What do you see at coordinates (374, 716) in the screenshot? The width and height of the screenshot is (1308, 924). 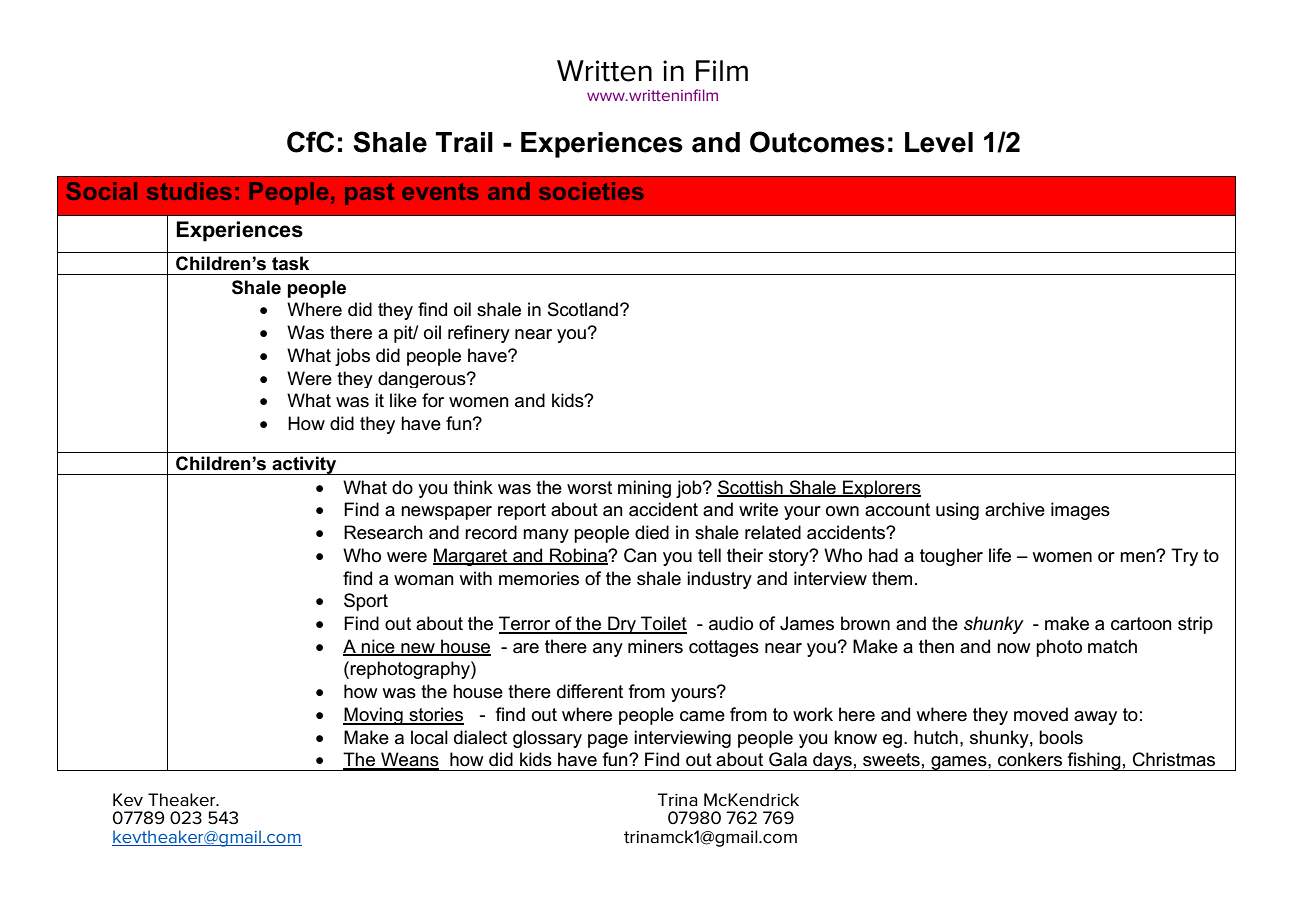 I see `Moving` at bounding box center [374, 716].
